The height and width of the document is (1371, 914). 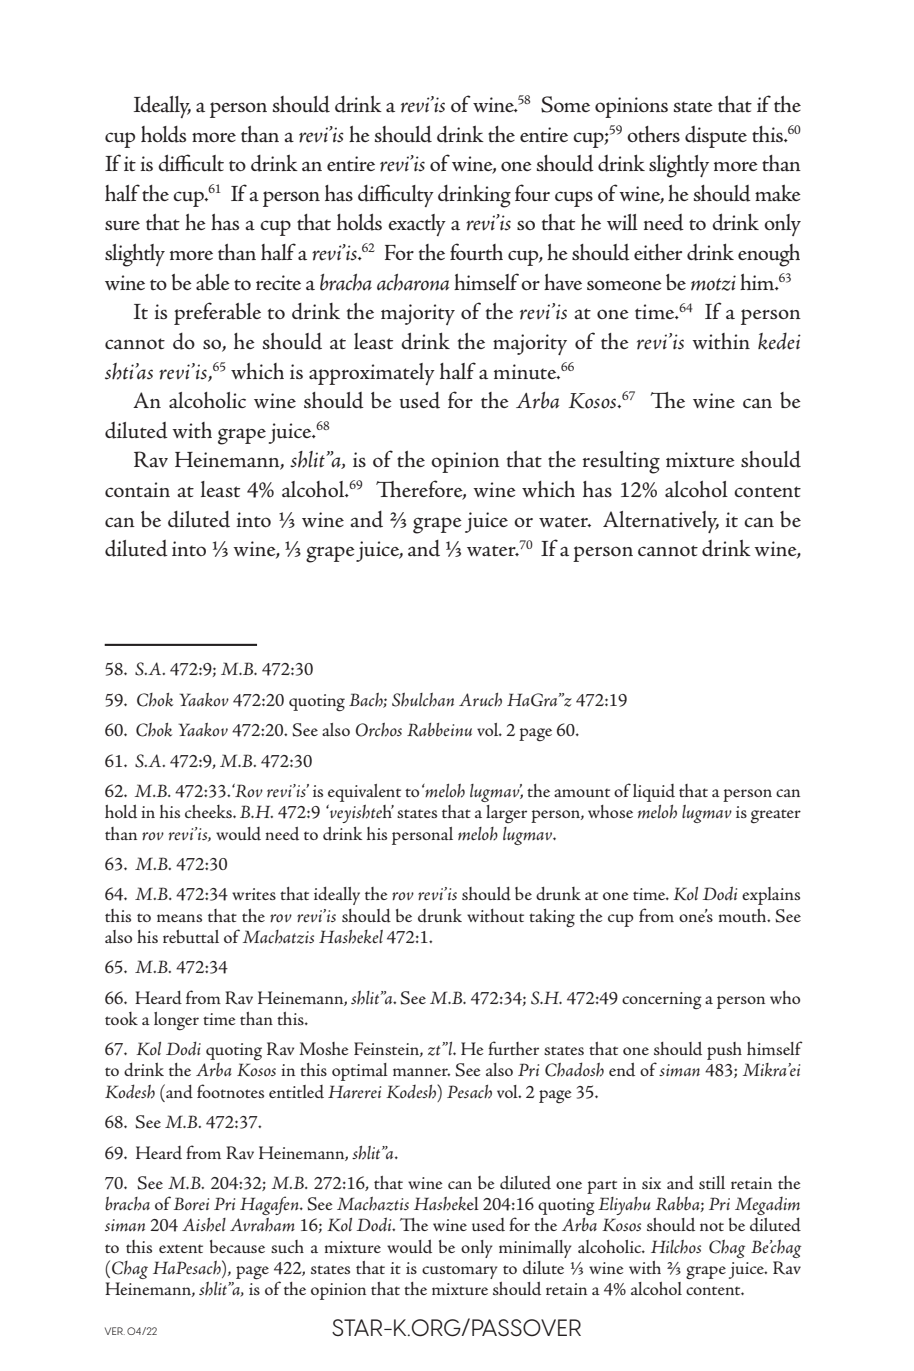 I want to click on resulting, so click(x=621, y=462).
